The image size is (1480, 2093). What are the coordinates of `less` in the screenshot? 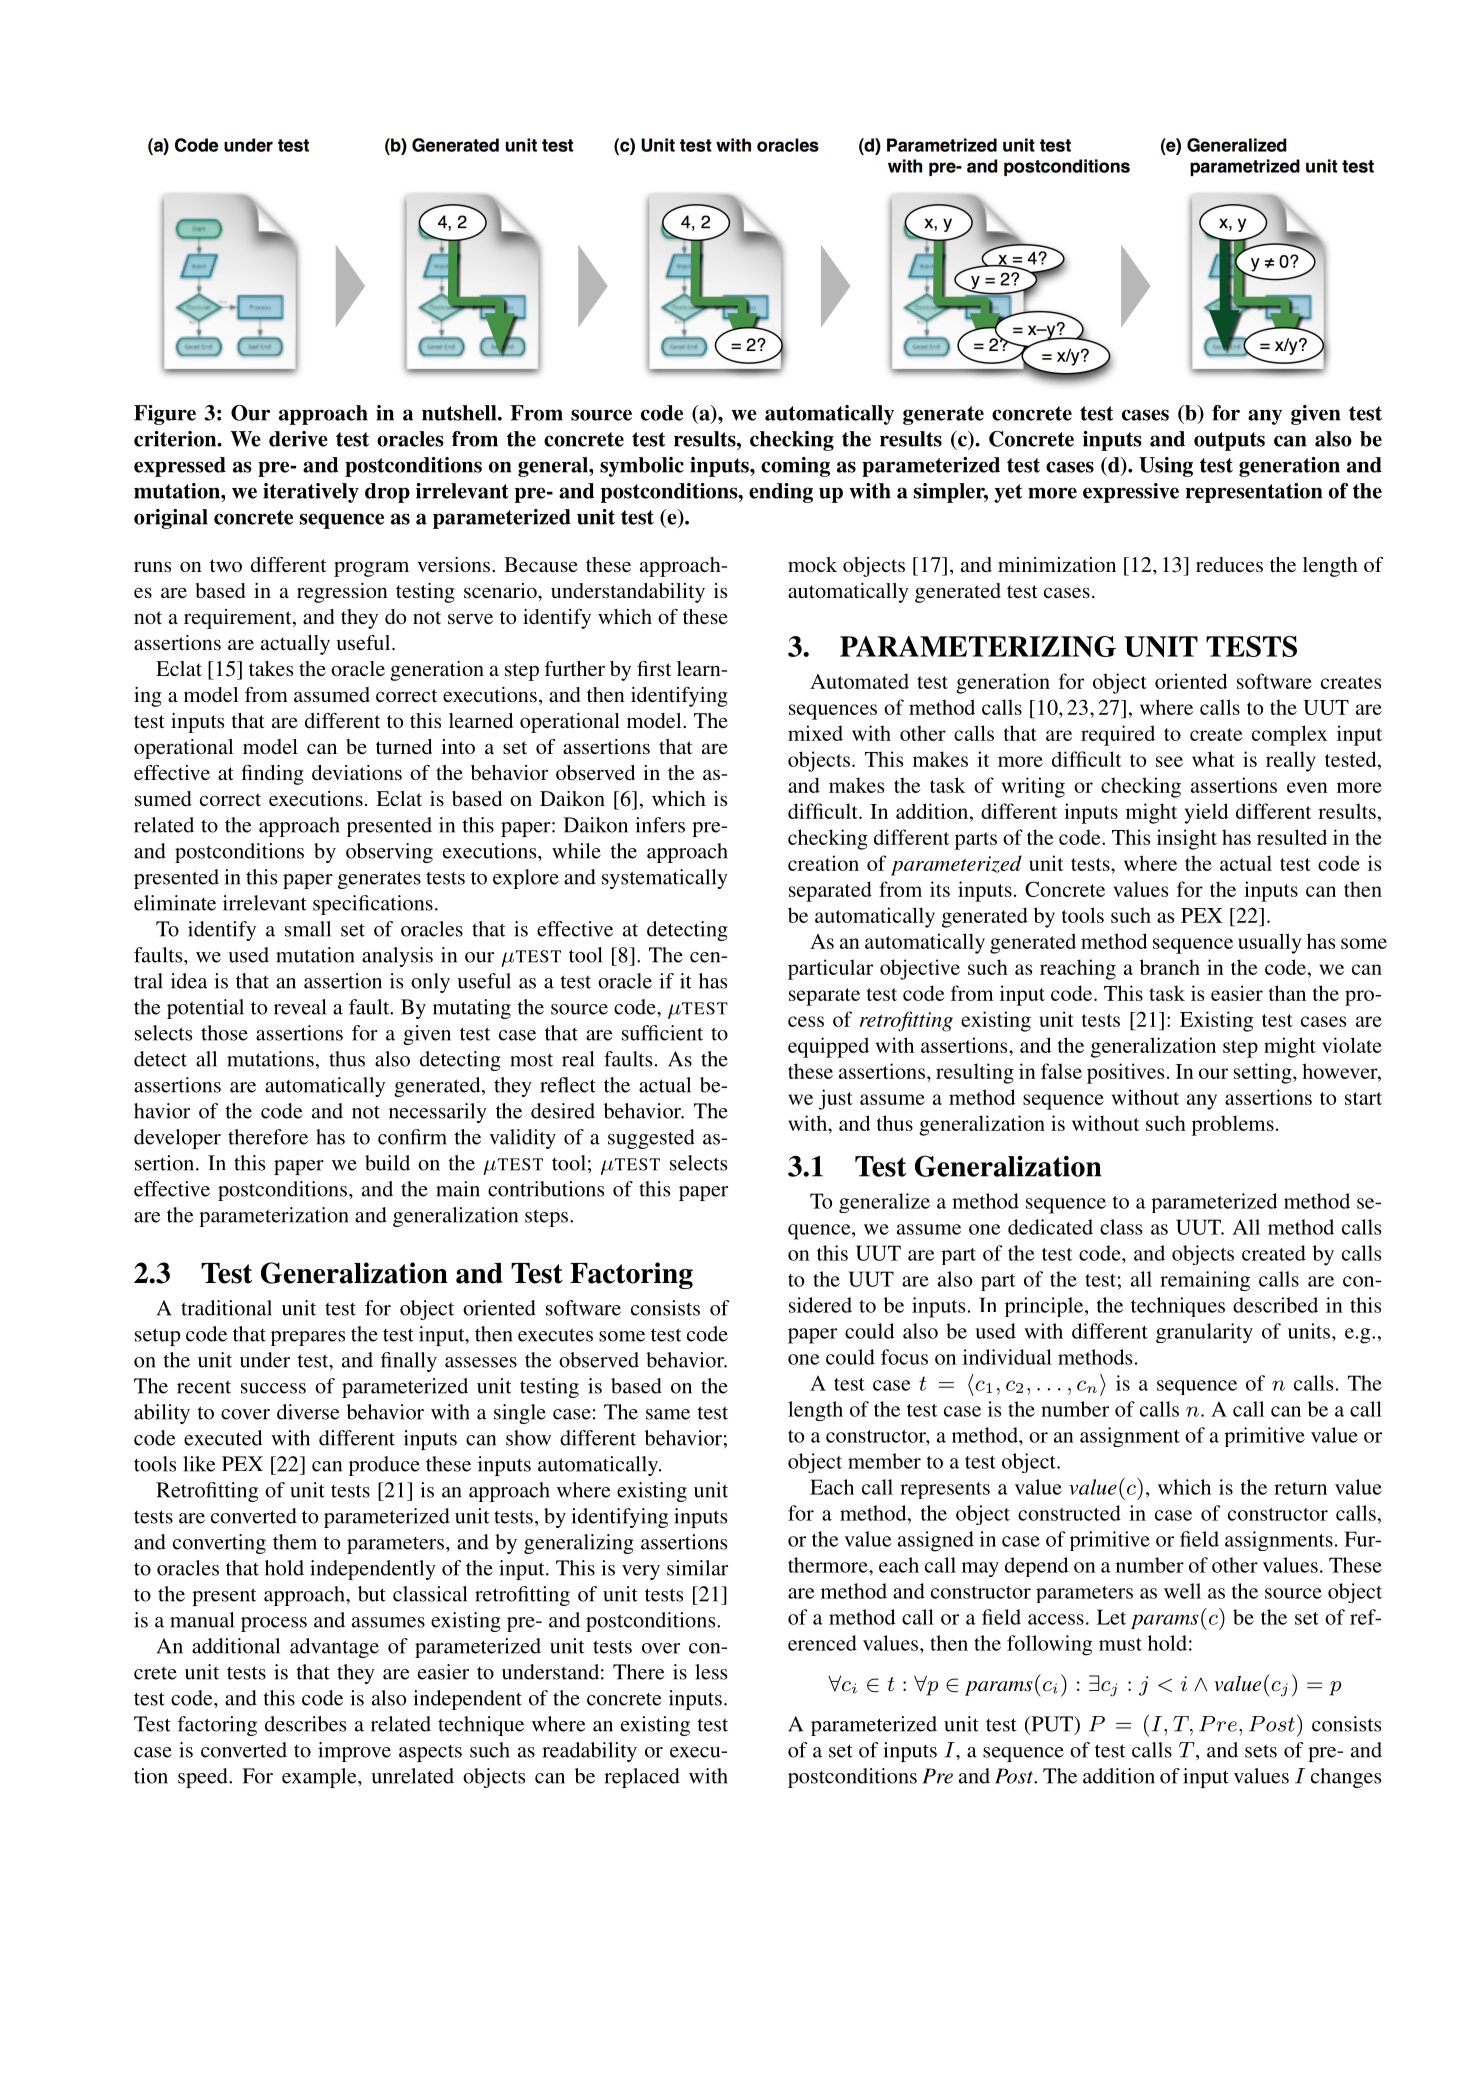 It's located at (711, 1672).
